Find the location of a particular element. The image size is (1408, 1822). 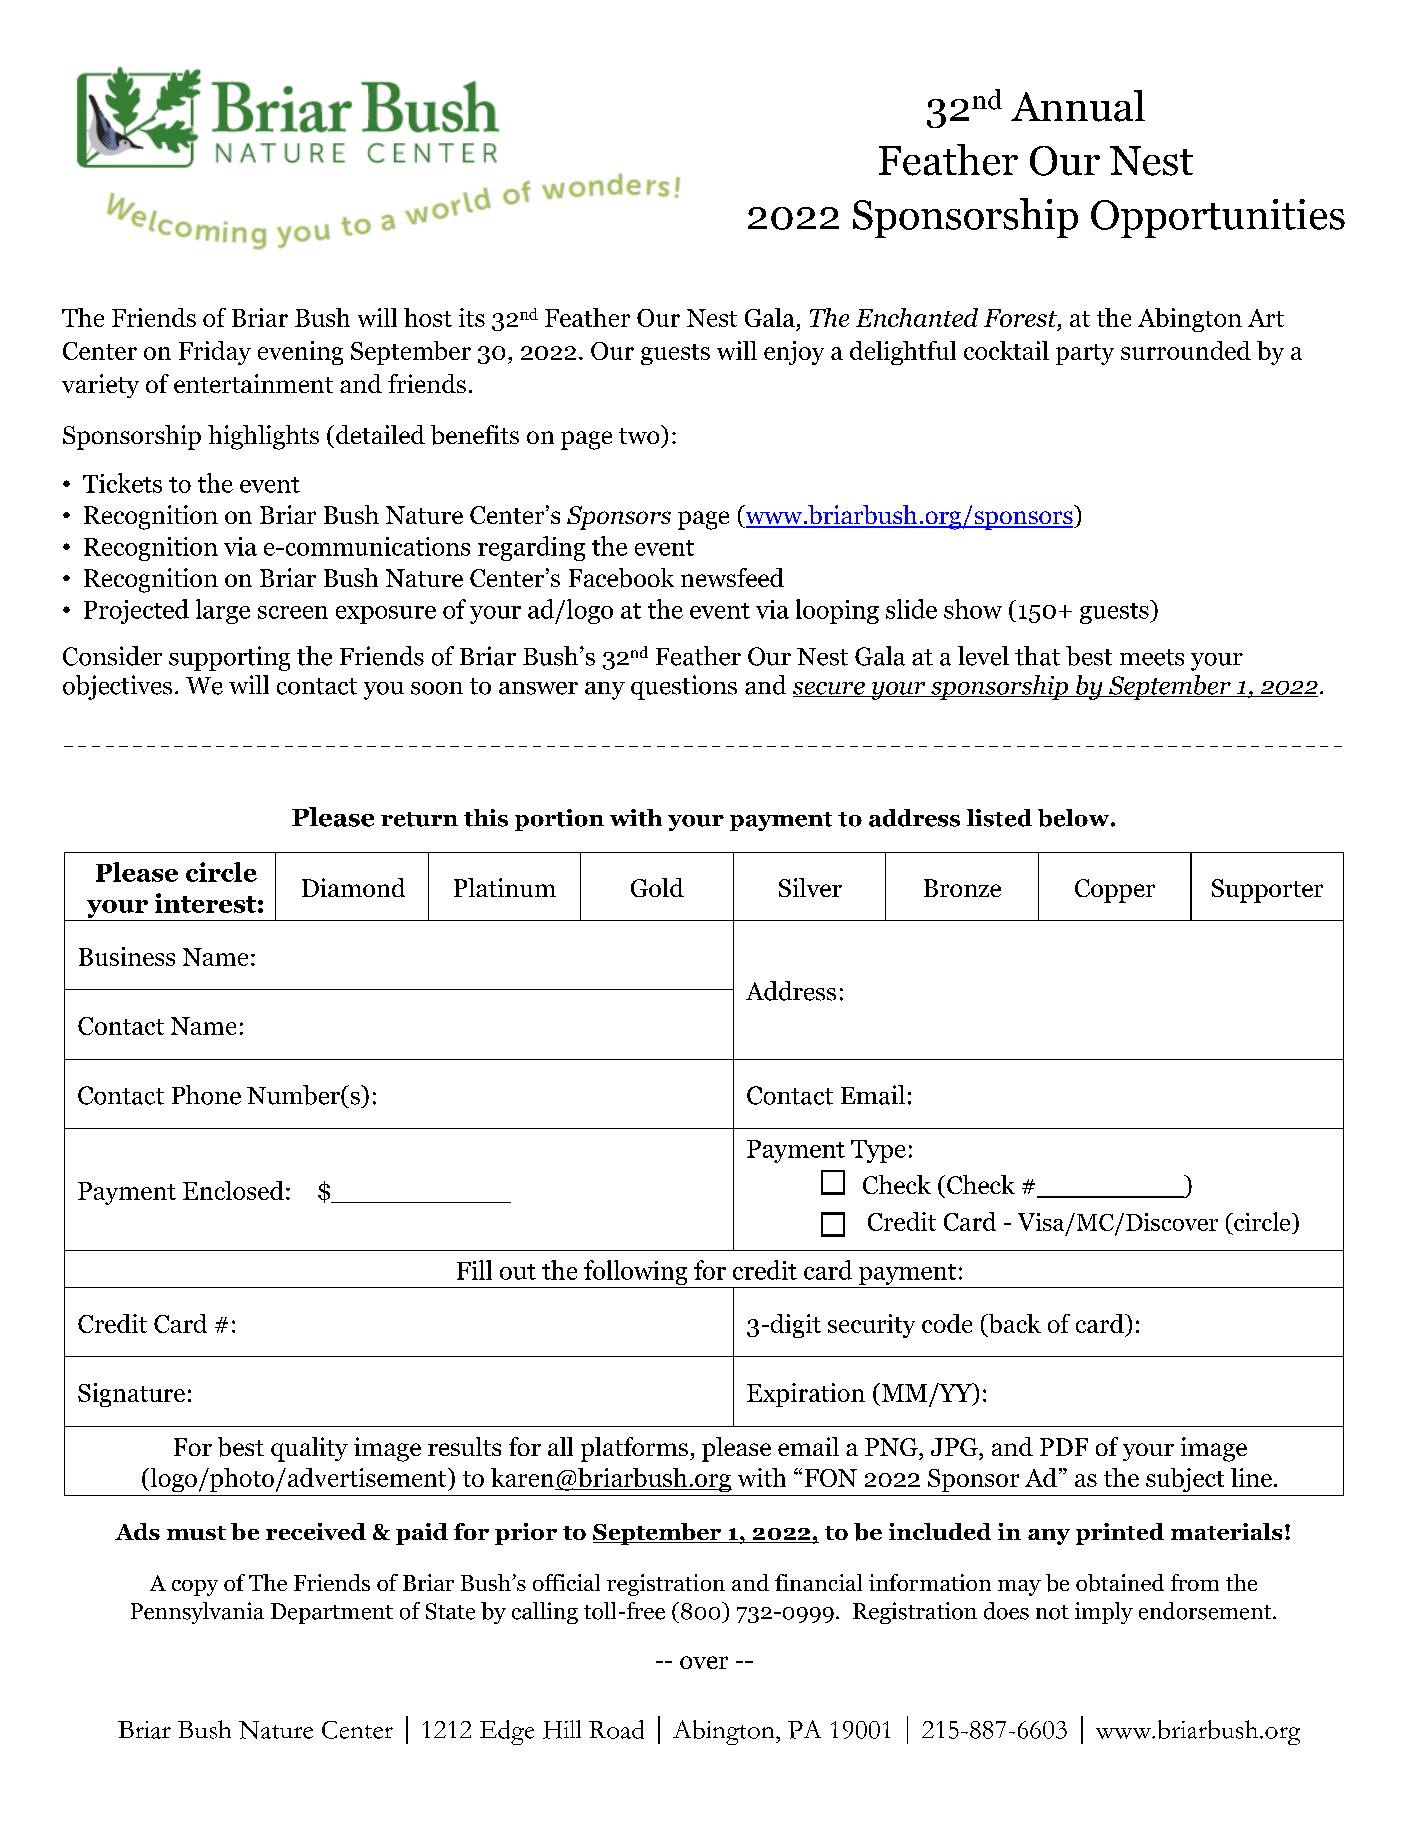

Pennsylvania is located at coordinates (197, 1613).
